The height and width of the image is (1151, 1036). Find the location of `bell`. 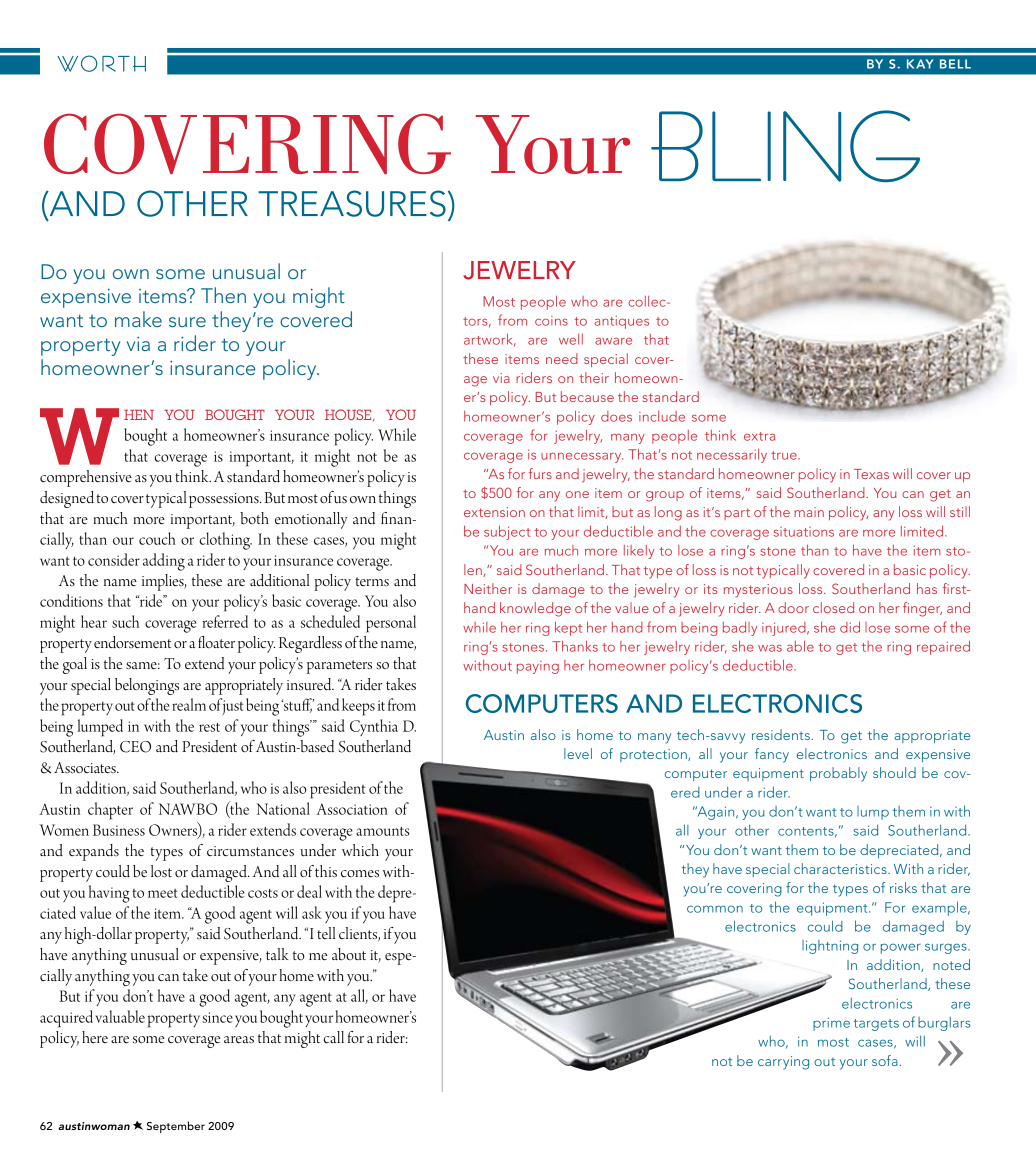

bell is located at coordinates (955, 64).
